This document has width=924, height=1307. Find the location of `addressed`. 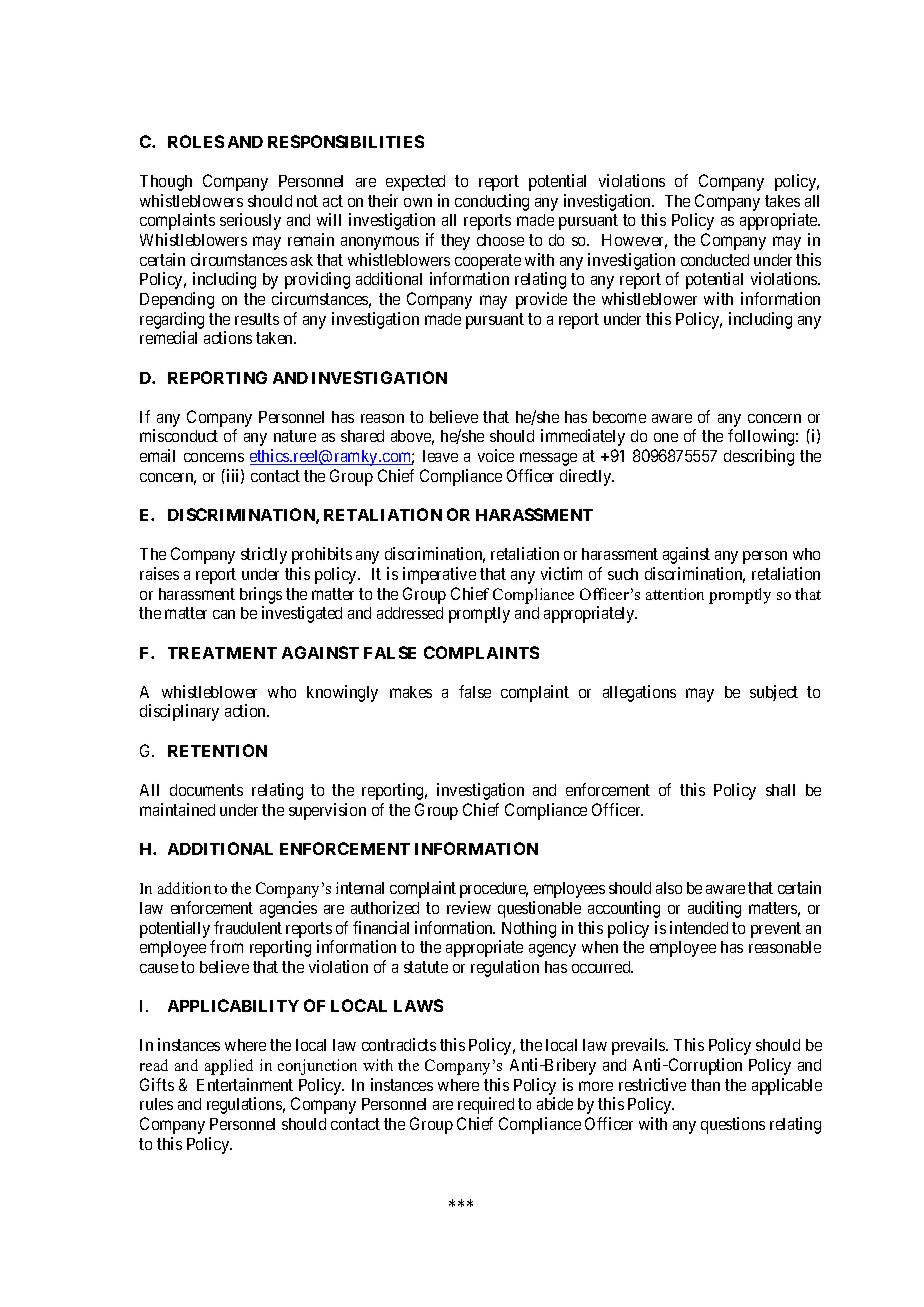

addressed is located at coordinates (410, 613).
